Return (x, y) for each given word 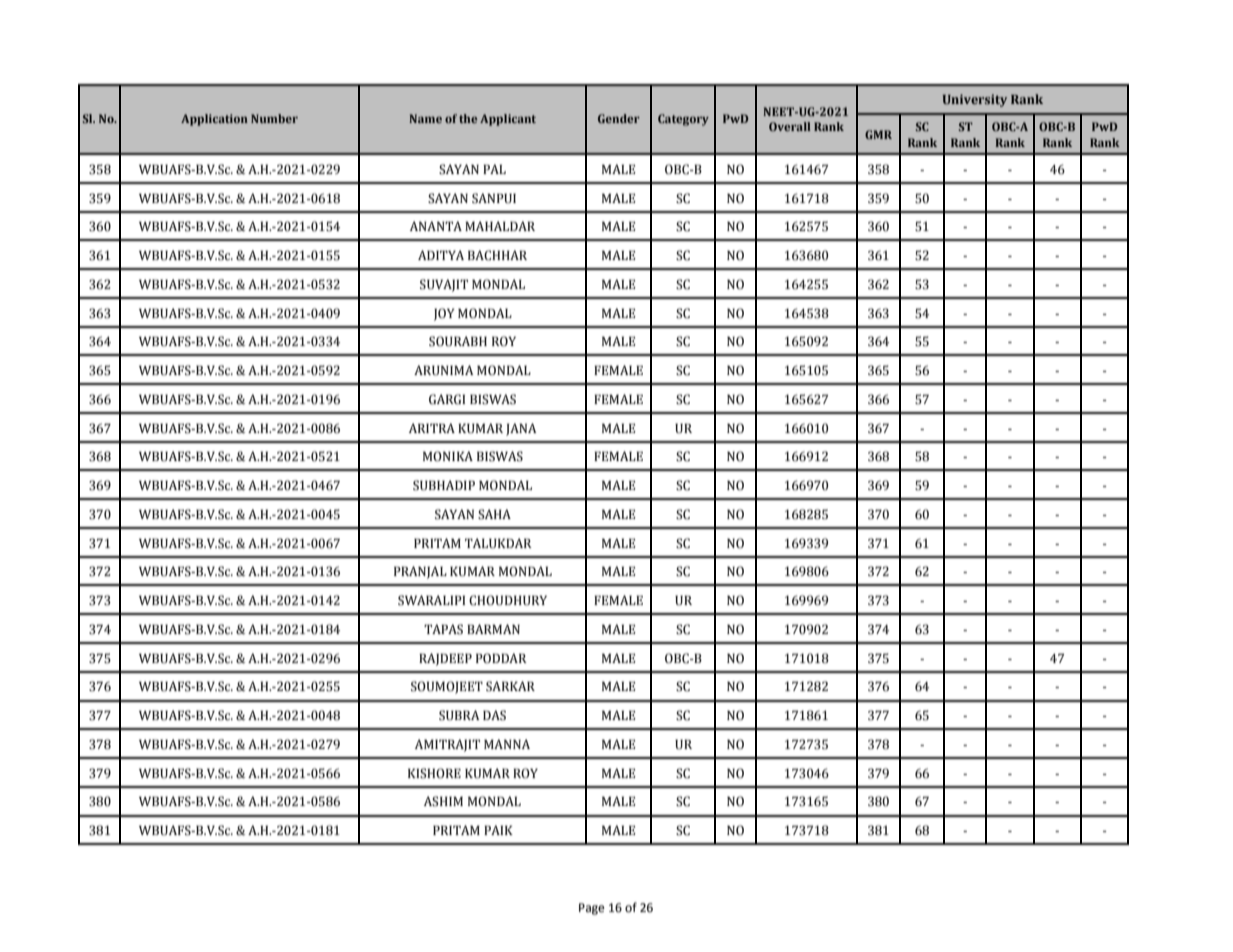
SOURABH (458, 341)
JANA (521, 429)
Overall (790, 126)
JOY (444, 314)
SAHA (494, 514)
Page (592, 909)
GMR (878, 134)
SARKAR (510, 686)
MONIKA (448, 456)
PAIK (498, 830)
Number (274, 118)
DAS (494, 715)
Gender (619, 118)
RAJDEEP (445, 659)
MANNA (507, 744)
